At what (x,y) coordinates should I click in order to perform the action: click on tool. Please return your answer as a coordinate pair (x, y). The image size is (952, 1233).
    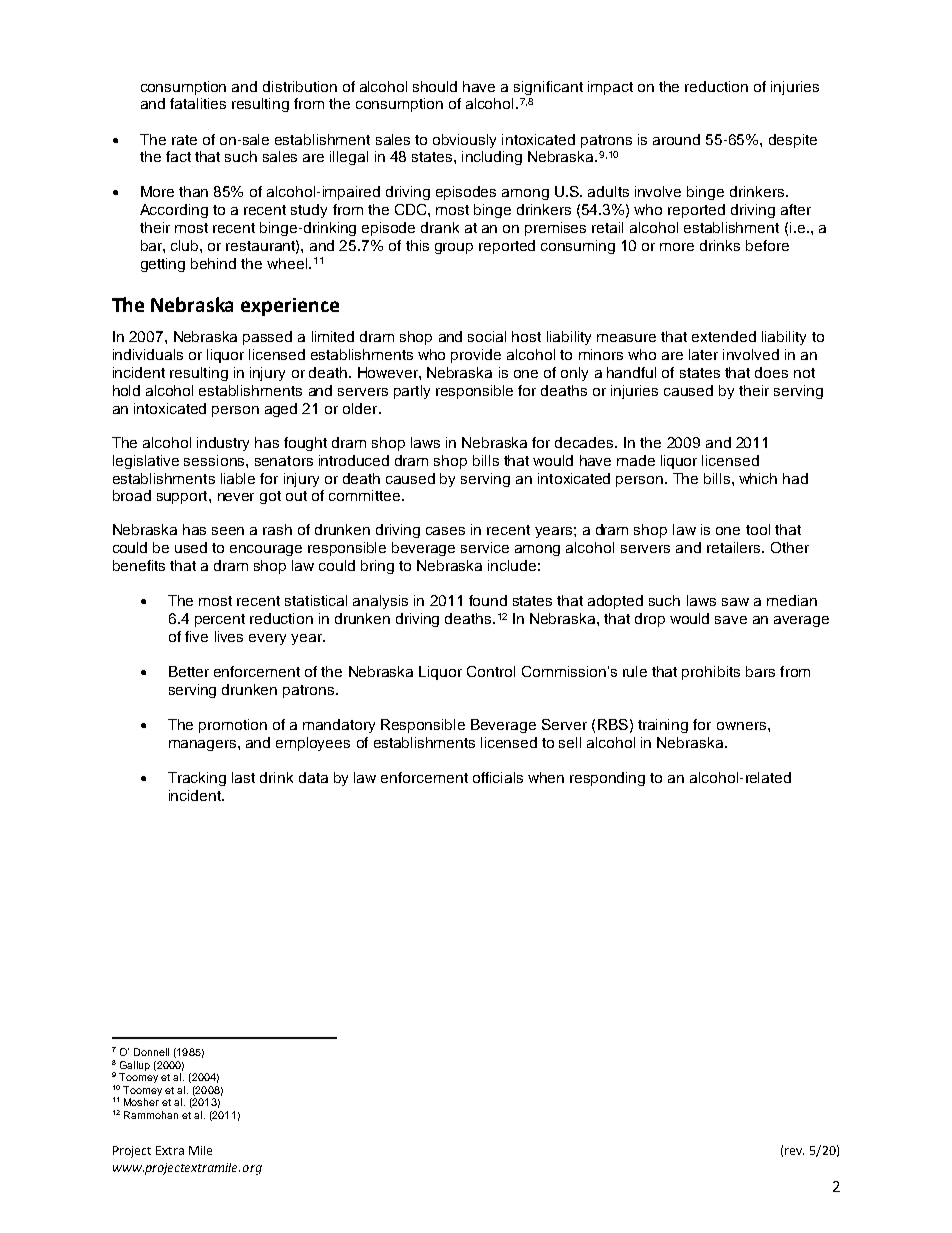
    Looking at the image, I should click on (758, 529).
